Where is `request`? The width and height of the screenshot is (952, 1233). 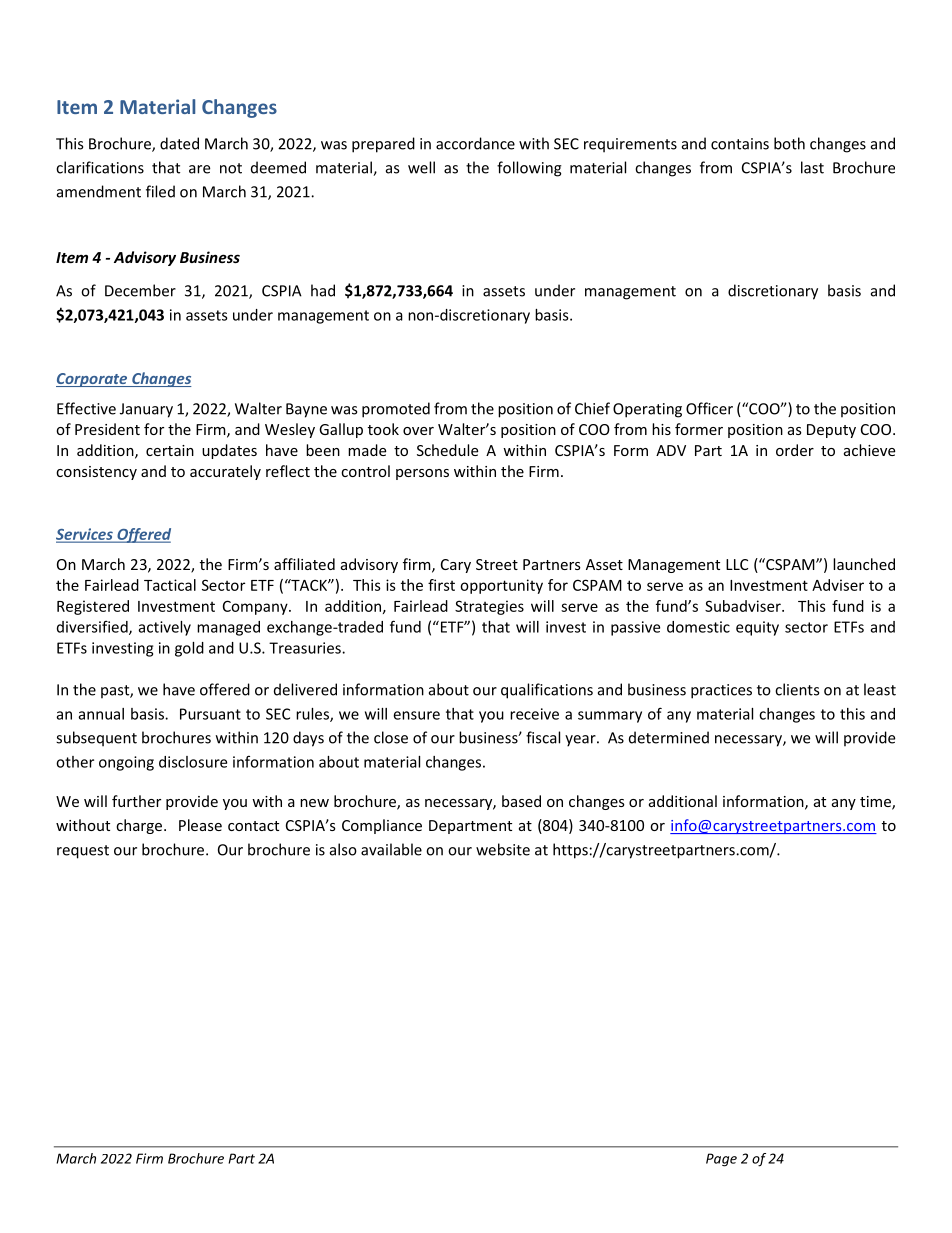
request is located at coordinates (83, 852).
